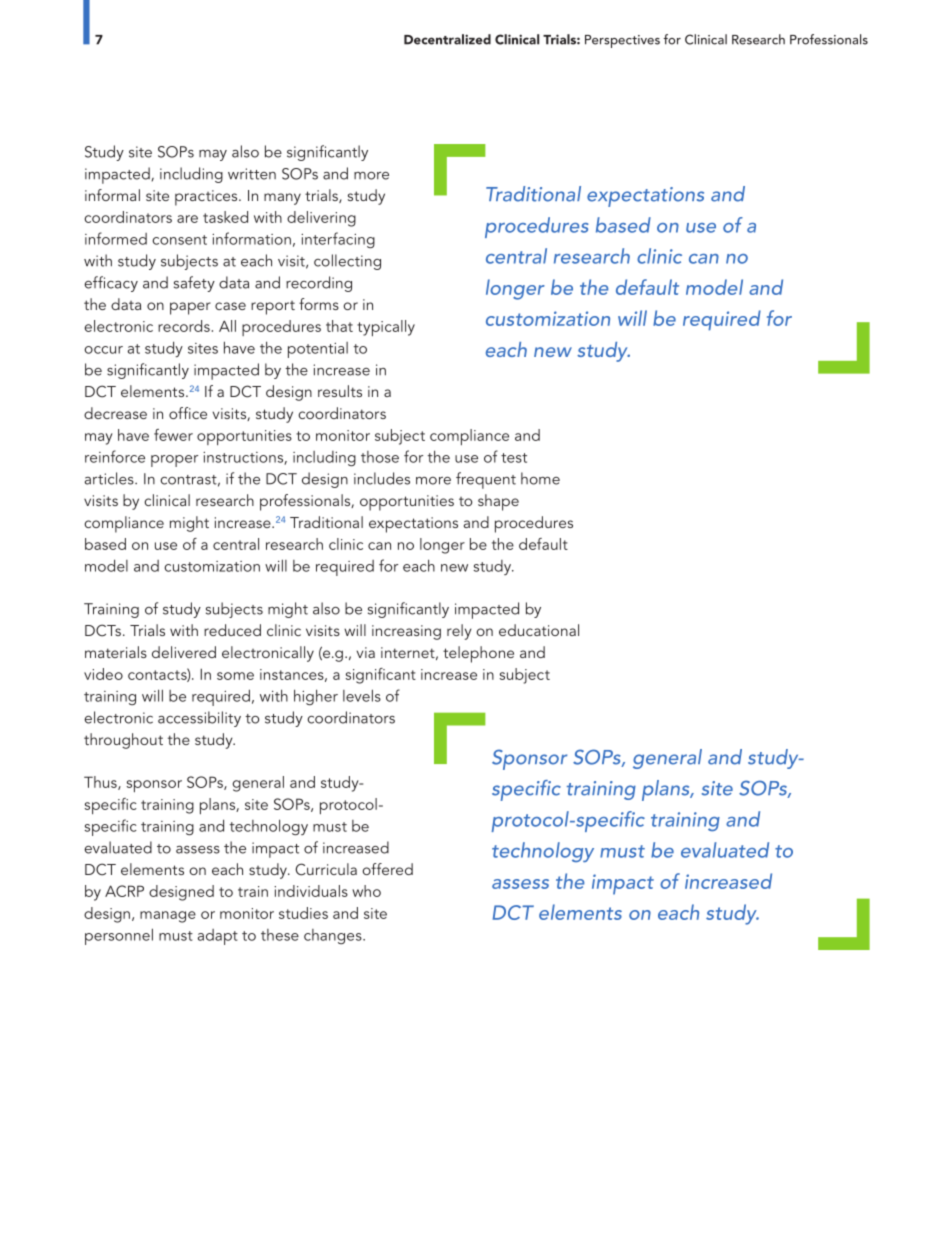 The width and height of the screenshot is (952, 1233). What do you see at coordinates (366, 652) in the screenshot?
I see `via` at bounding box center [366, 652].
